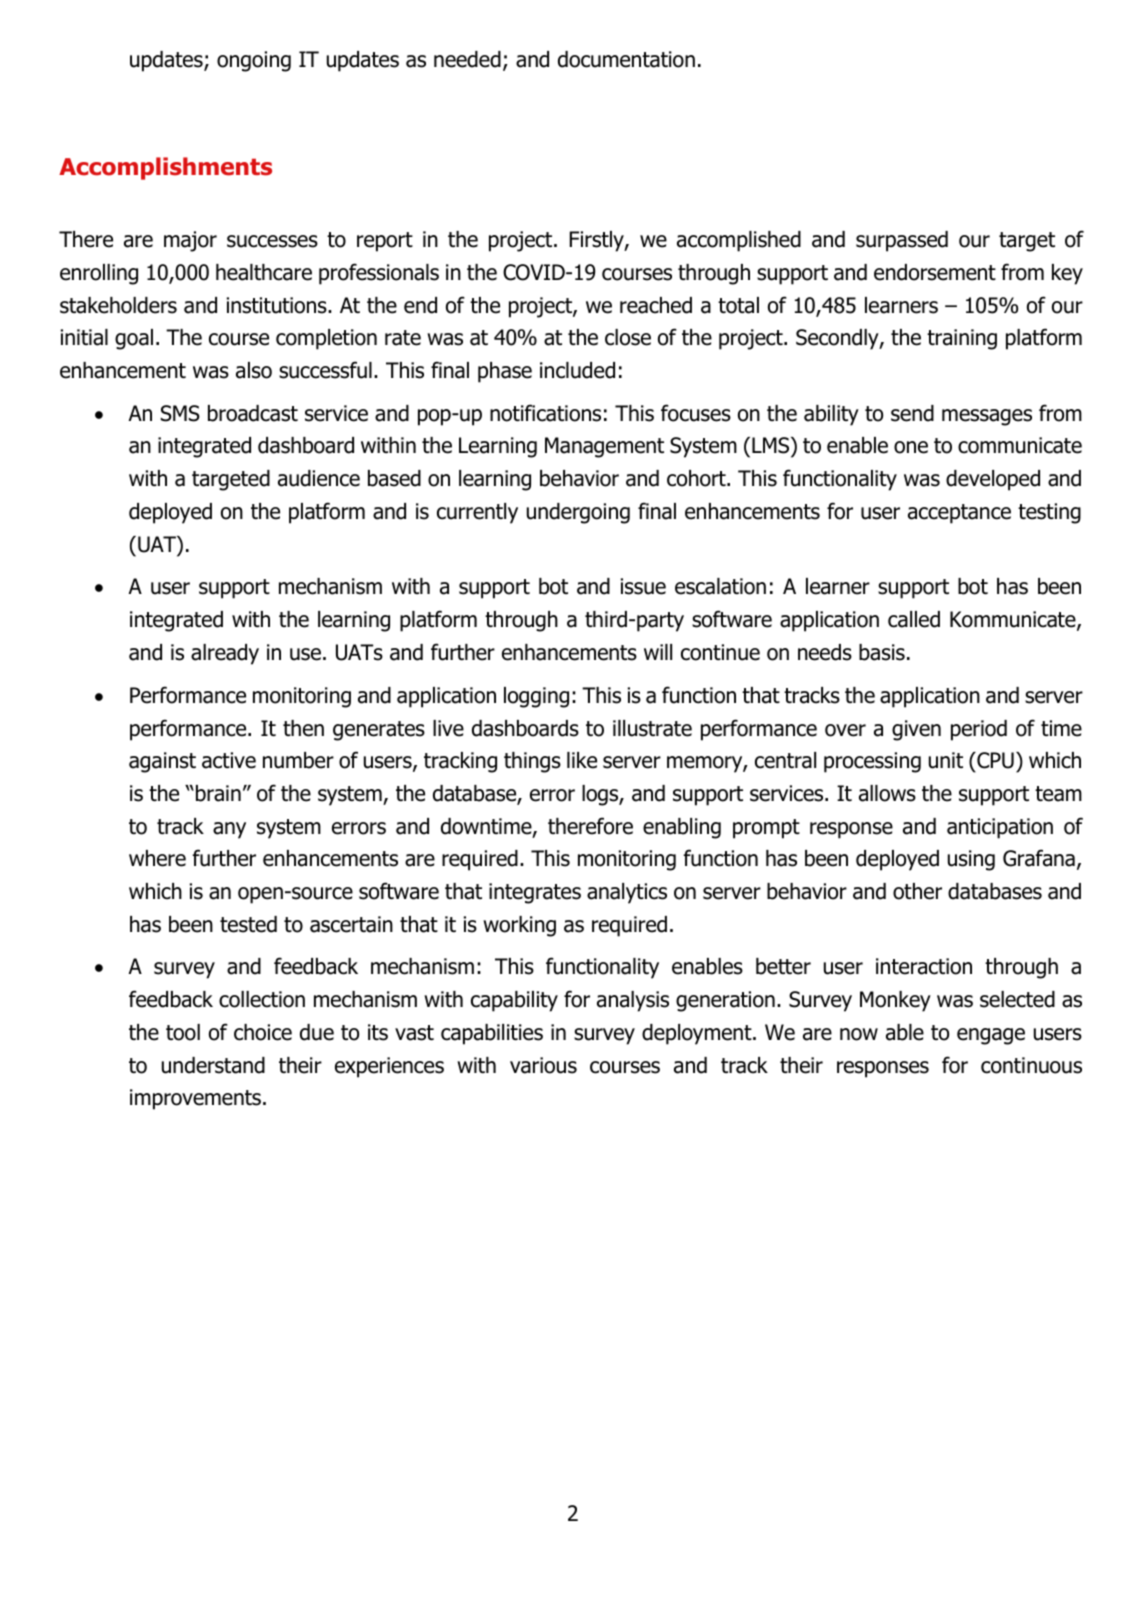  I want to click on documentation, so click(626, 59).
